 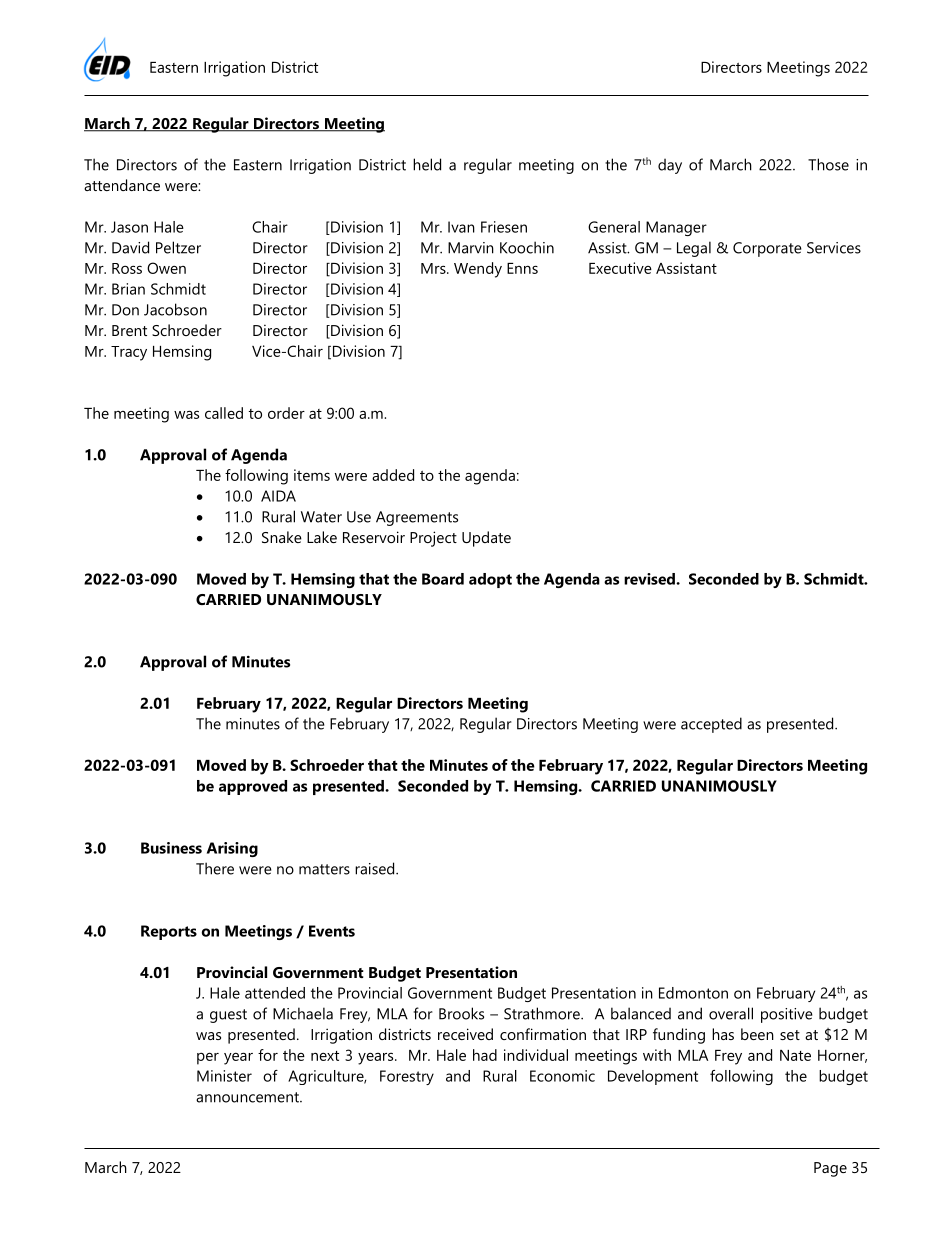 What do you see at coordinates (122, 185) in the screenshot?
I see `attendance` at bounding box center [122, 185].
